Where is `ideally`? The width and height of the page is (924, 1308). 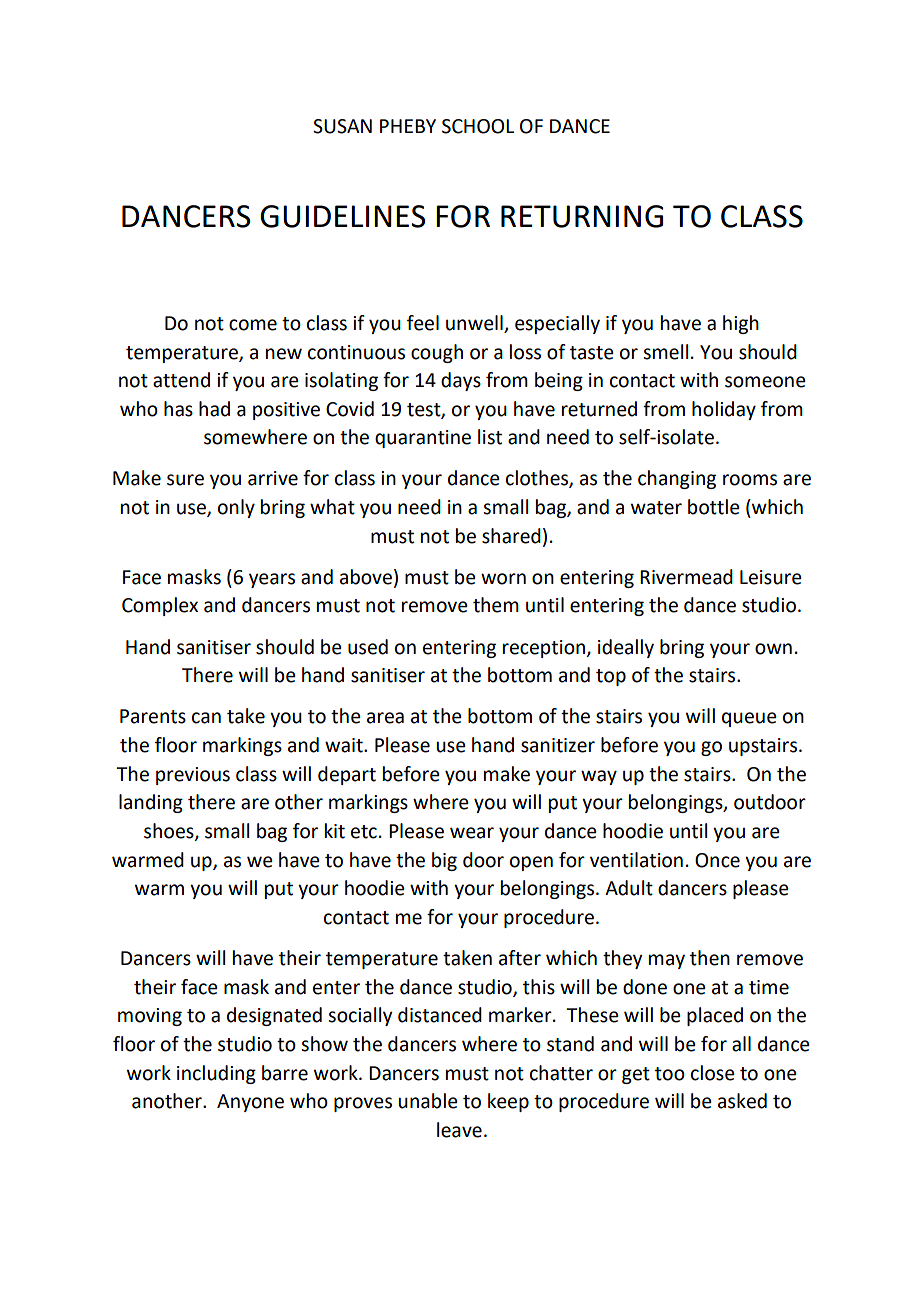
ideally is located at coordinates (626, 648).
